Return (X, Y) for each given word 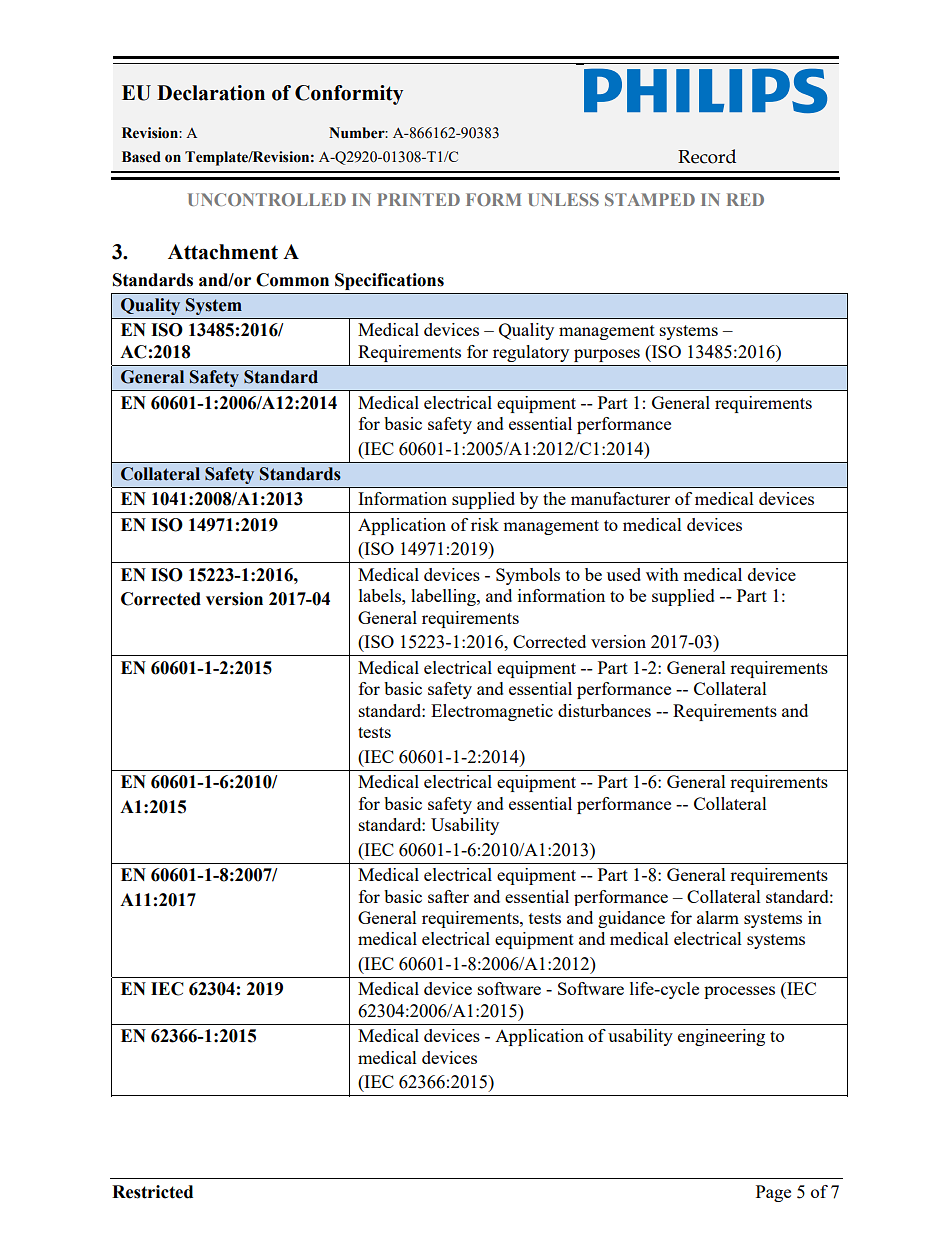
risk (485, 524)
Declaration (211, 93)
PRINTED (418, 199)
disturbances (604, 710)
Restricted (152, 1192)
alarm (718, 917)
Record (707, 156)
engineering (721, 1037)
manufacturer (620, 498)
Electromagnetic (492, 712)
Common (292, 280)
